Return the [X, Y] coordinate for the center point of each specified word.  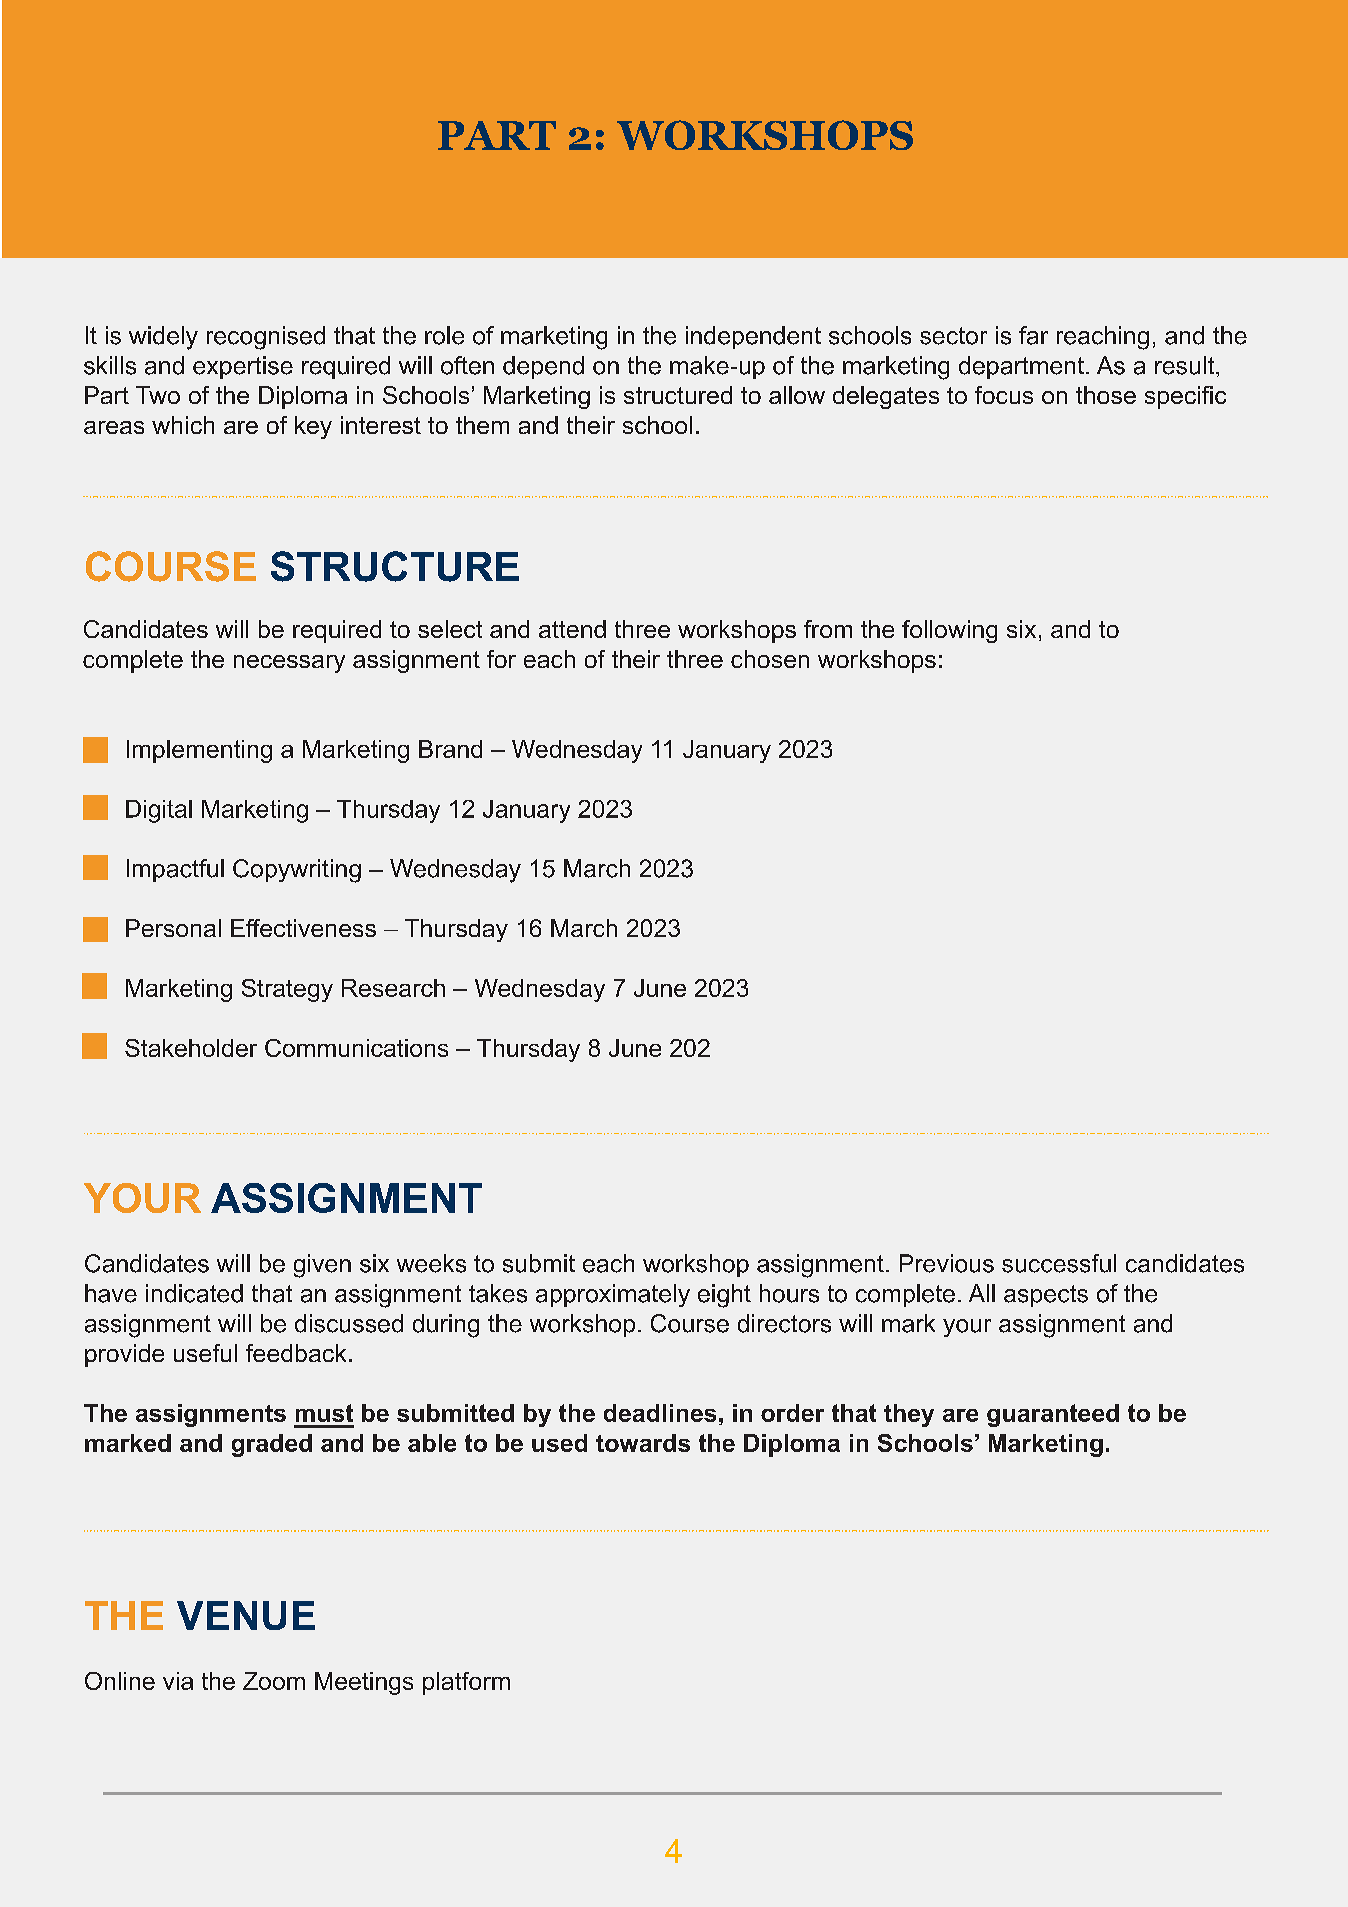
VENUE [246, 1615]
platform [466, 1683]
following [949, 631]
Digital [159, 811]
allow [797, 395]
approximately [613, 1295]
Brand [450, 749]
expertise [243, 367]
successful [1059, 1263]
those [1106, 395]
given [322, 1266]
